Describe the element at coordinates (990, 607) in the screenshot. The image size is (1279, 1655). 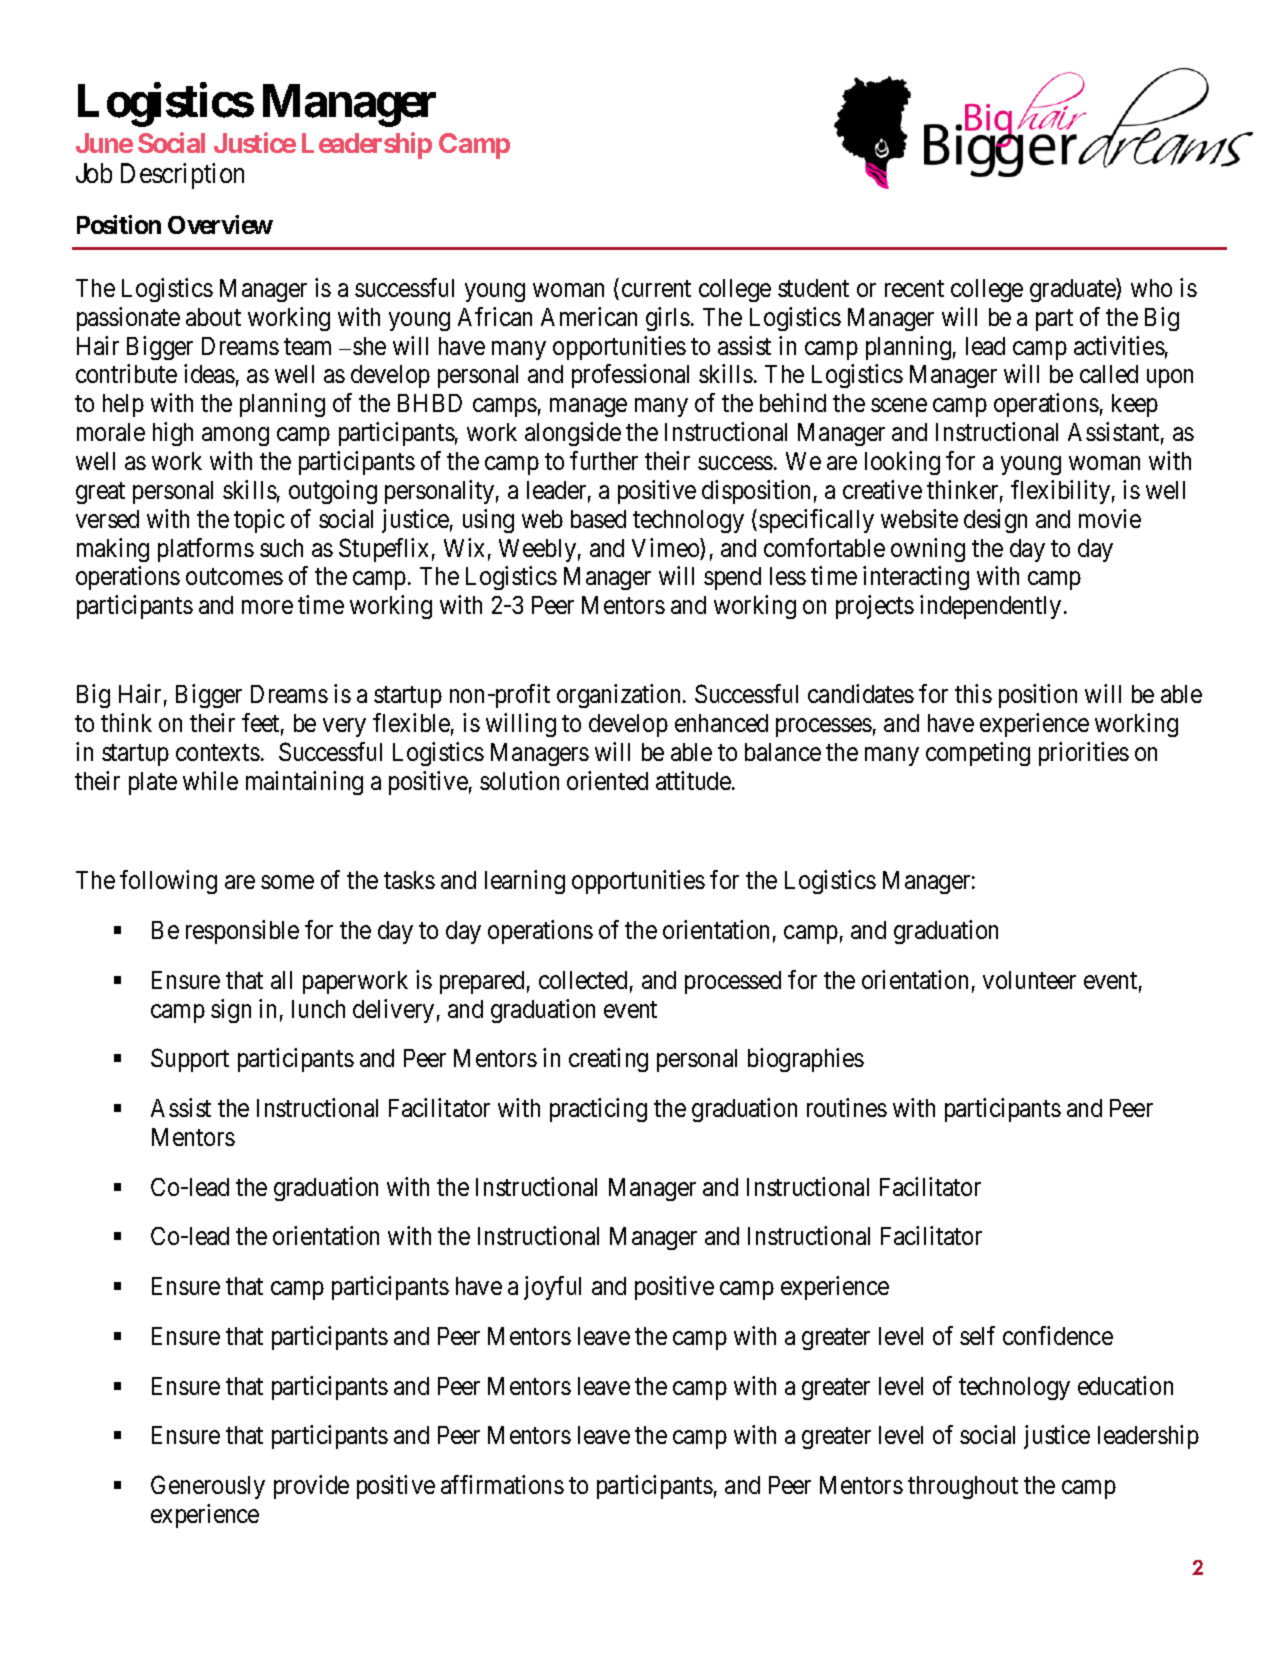
I see `independently` at that location.
